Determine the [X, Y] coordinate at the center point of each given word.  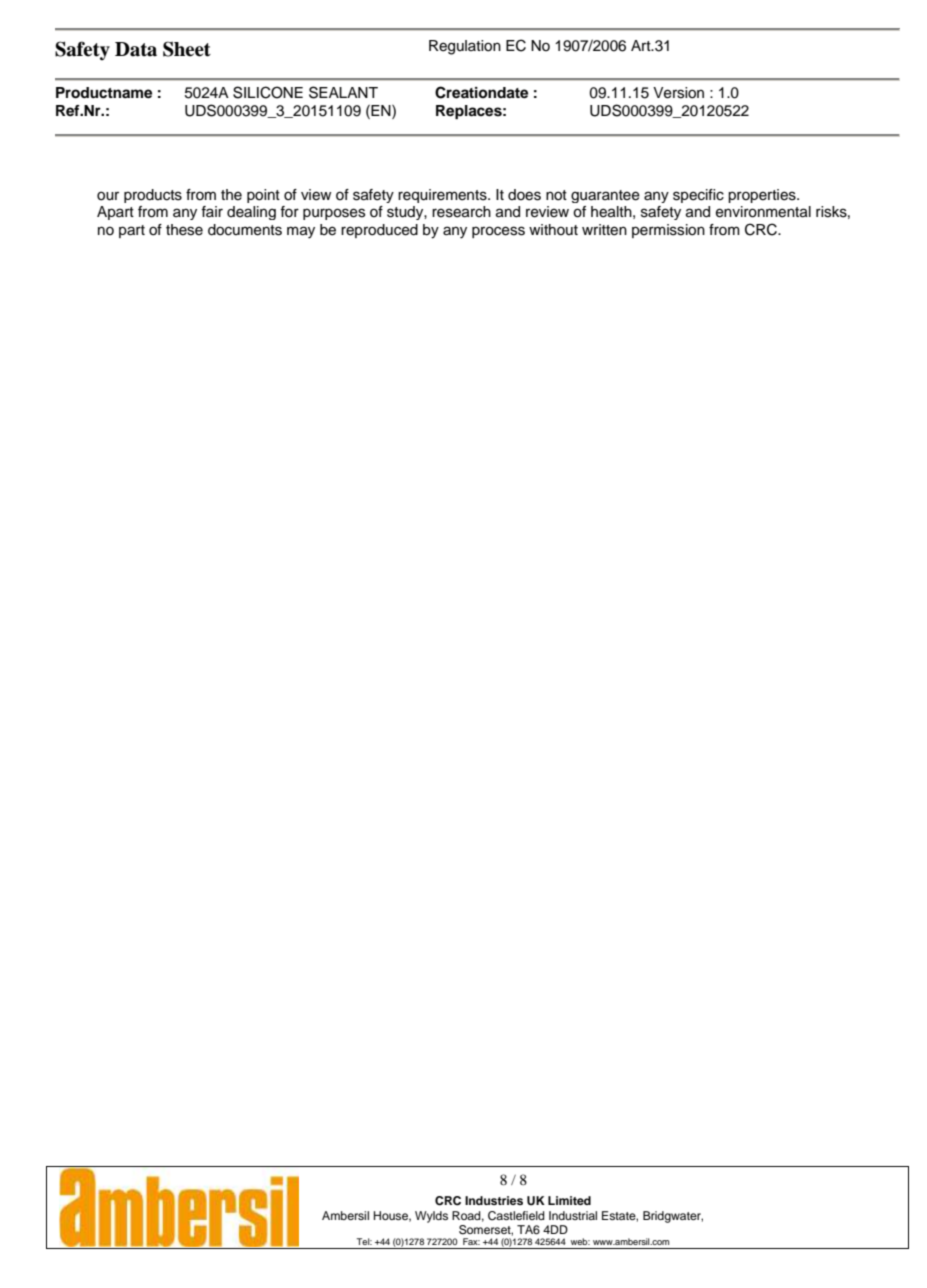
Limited [569, 1200]
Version [678, 93]
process [498, 232]
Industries [494, 1200]
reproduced [379, 231]
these [184, 230]
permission [668, 231]
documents [245, 230]
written [604, 230]
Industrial [573, 1215]
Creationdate [481, 92]
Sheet [187, 49]
